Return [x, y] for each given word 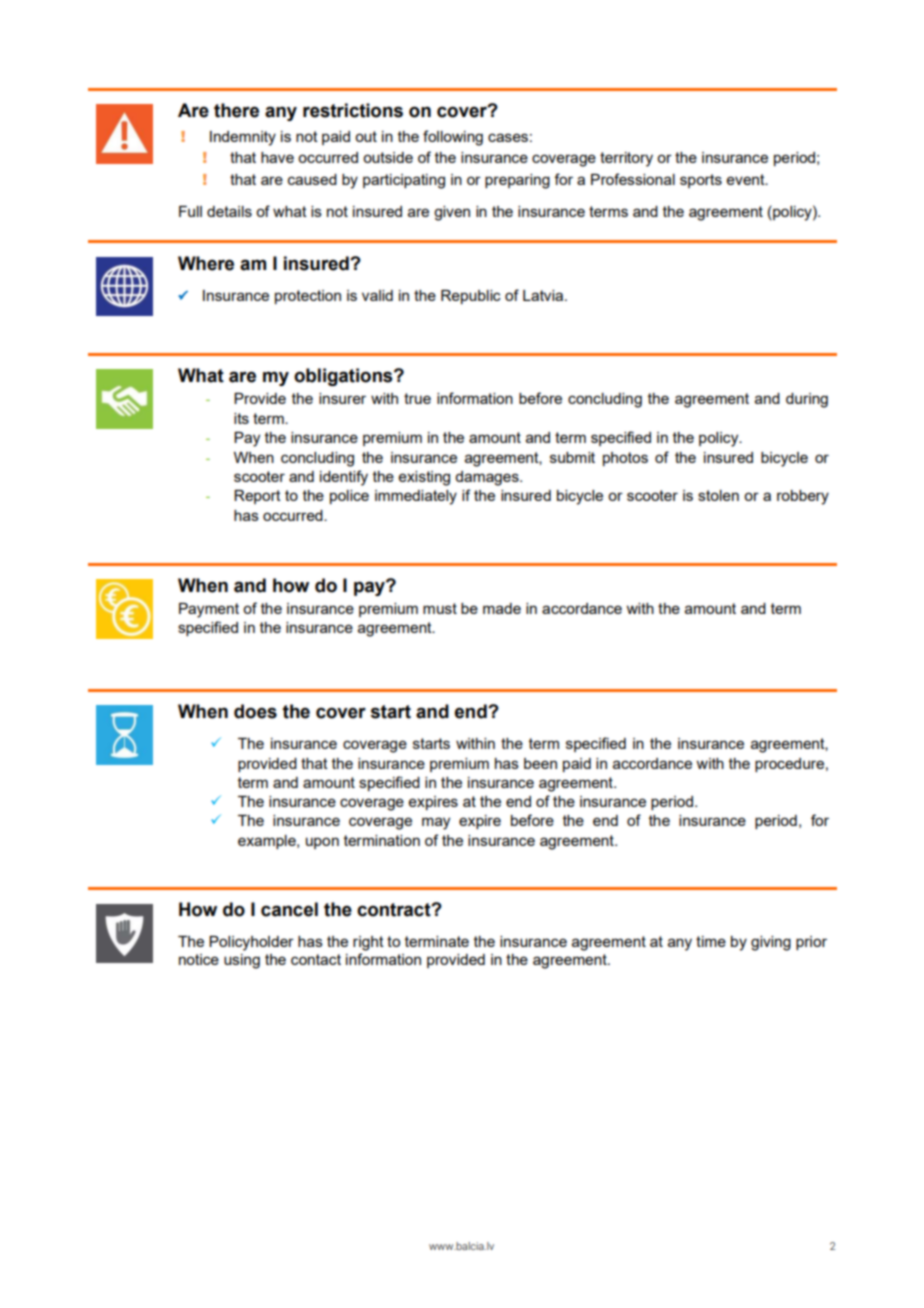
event [747, 179]
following [453, 138]
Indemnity [243, 138]
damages [488, 478]
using [242, 961]
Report [257, 497]
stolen [718, 495]
